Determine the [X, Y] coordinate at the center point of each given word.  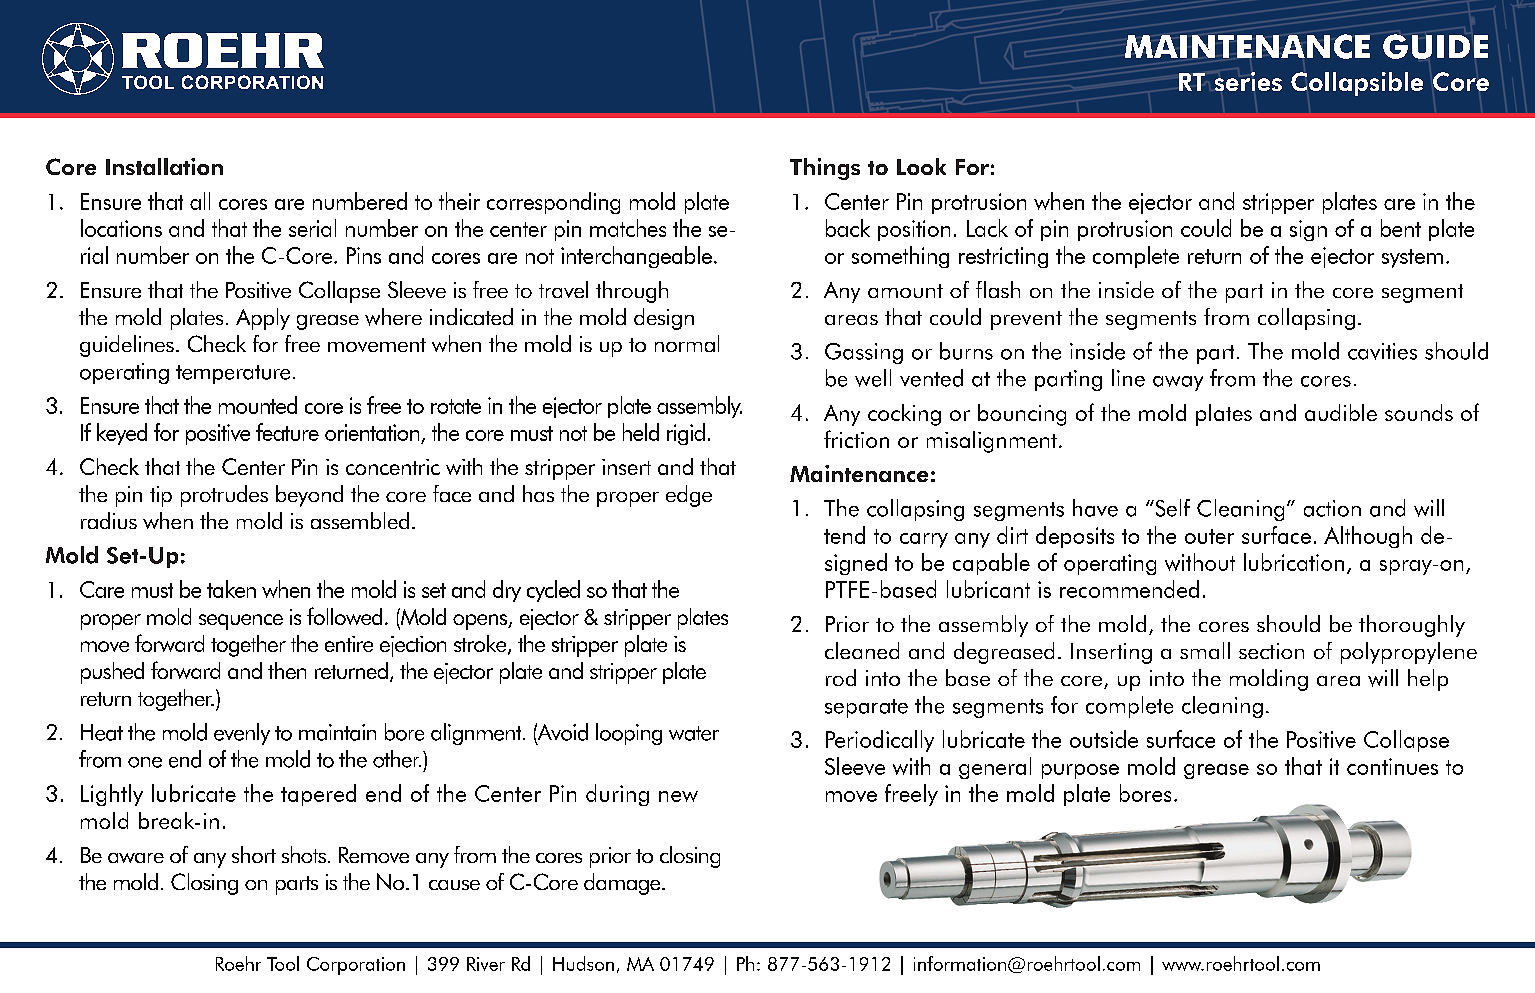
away [1178, 383]
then [287, 670]
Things [825, 169]
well [873, 378]
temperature [233, 374]
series [1248, 81]
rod [841, 677]
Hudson [583, 963]
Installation [164, 166]
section [1271, 651]
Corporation [356, 966]
